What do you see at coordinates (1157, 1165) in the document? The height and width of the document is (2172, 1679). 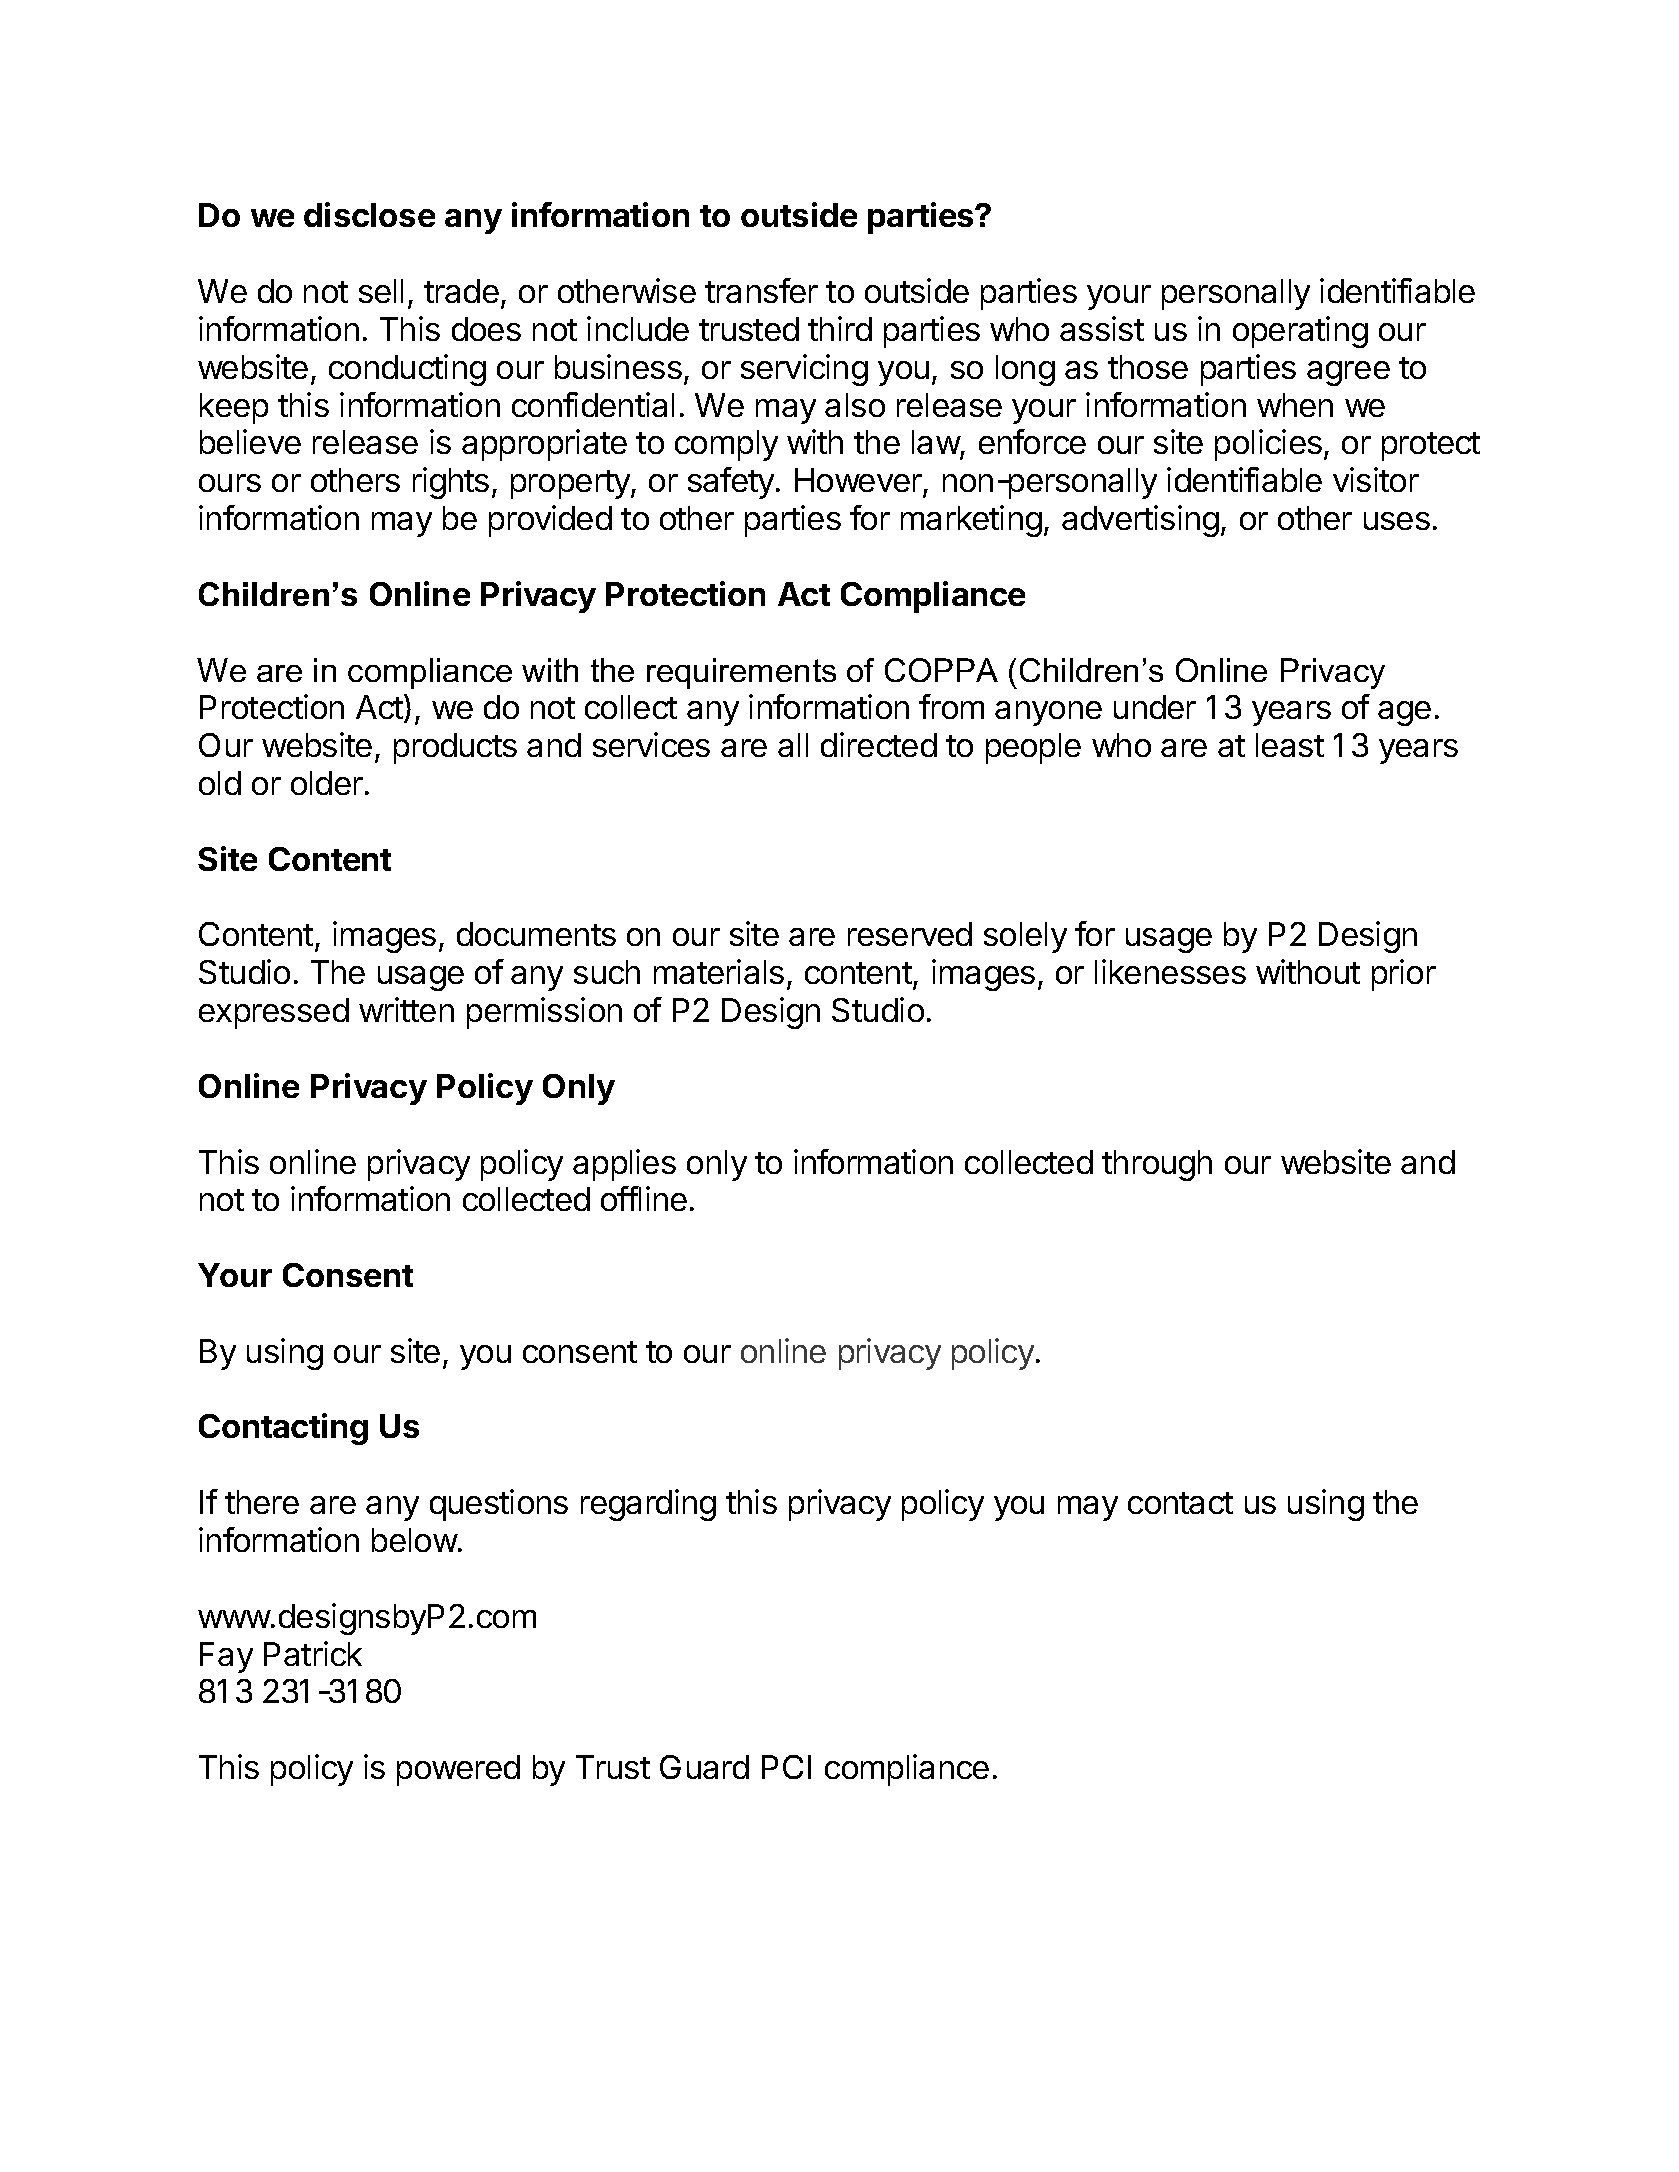 I see `through` at bounding box center [1157, 1165].
